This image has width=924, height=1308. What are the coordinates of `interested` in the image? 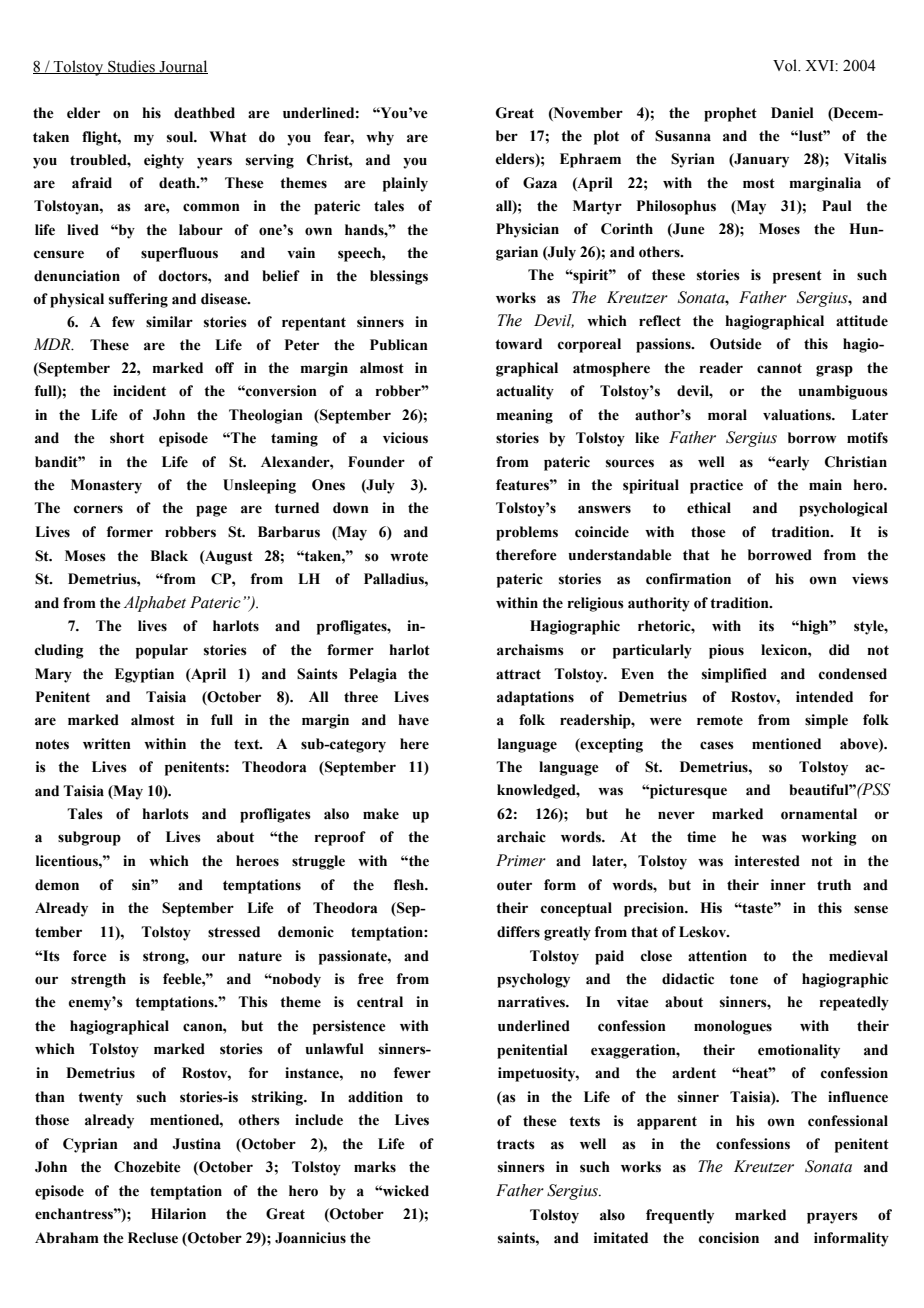 It's located at (767, 861).
